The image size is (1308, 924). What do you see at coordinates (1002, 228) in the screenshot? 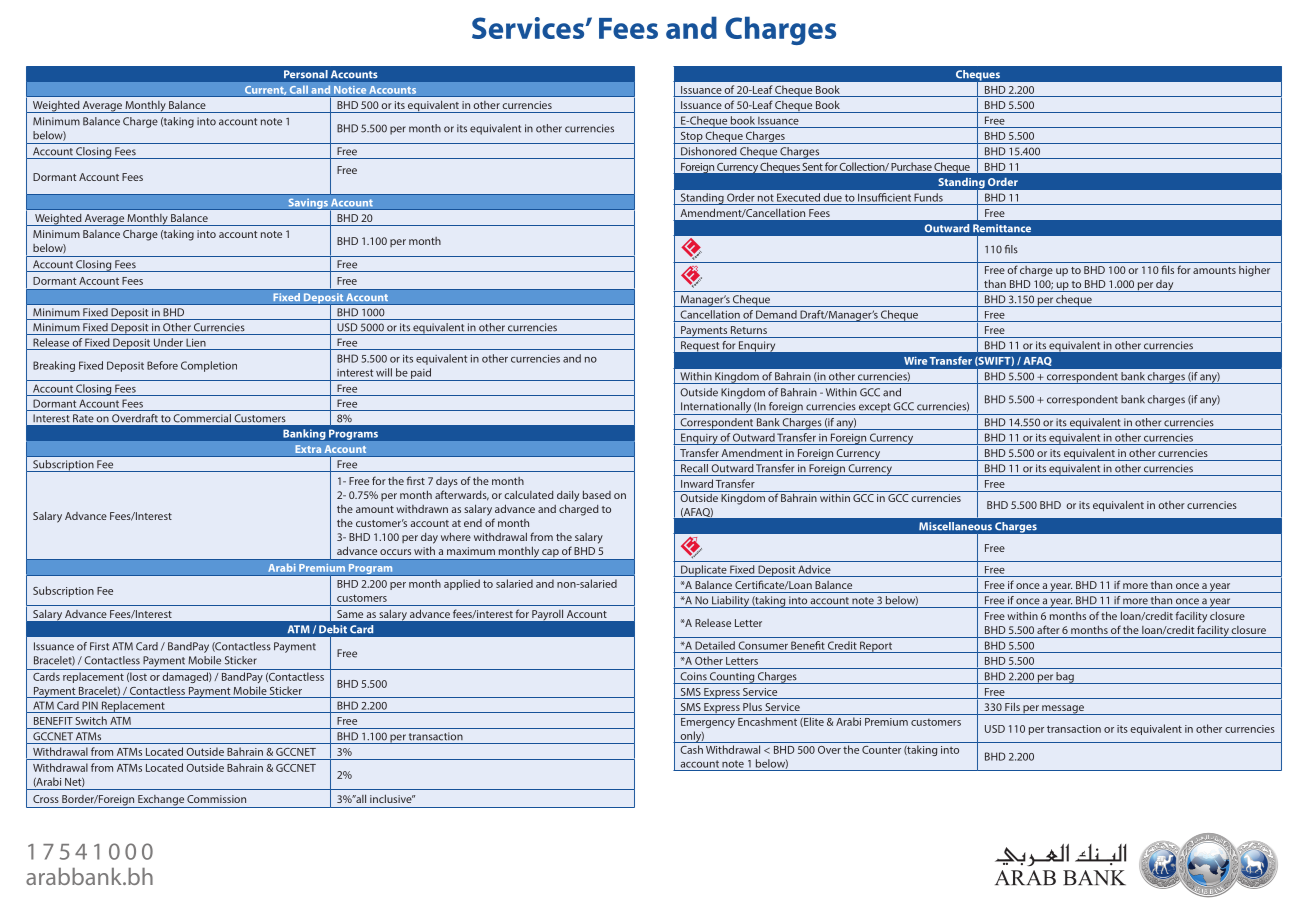
I see `Remittance` at bounding box center [1002, 228].
